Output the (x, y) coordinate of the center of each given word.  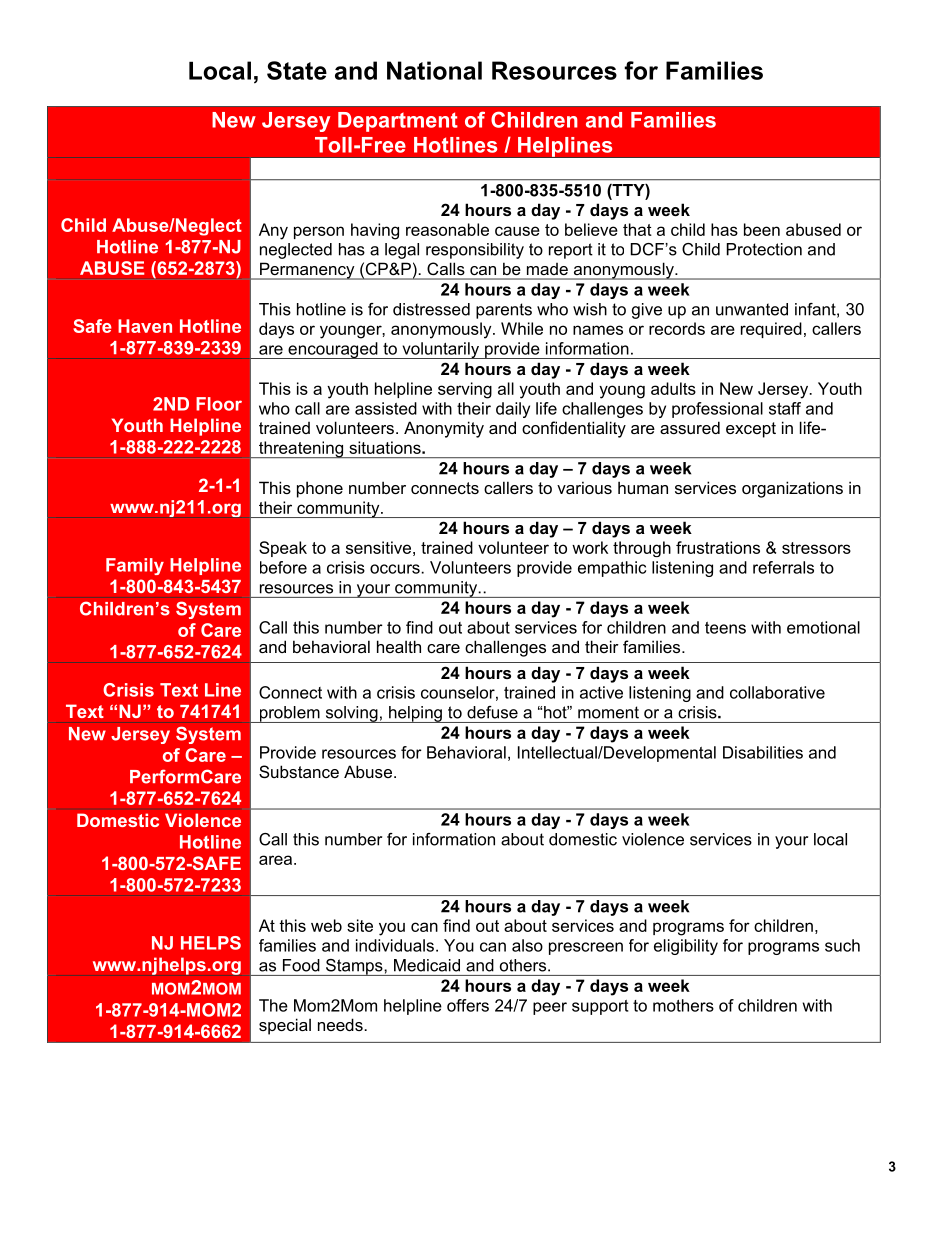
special (285, 1026)
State (297, 70)
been (762, 229)
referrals (783, 567)
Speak (283, 549)
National (434, 70)
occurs (396, 569)
